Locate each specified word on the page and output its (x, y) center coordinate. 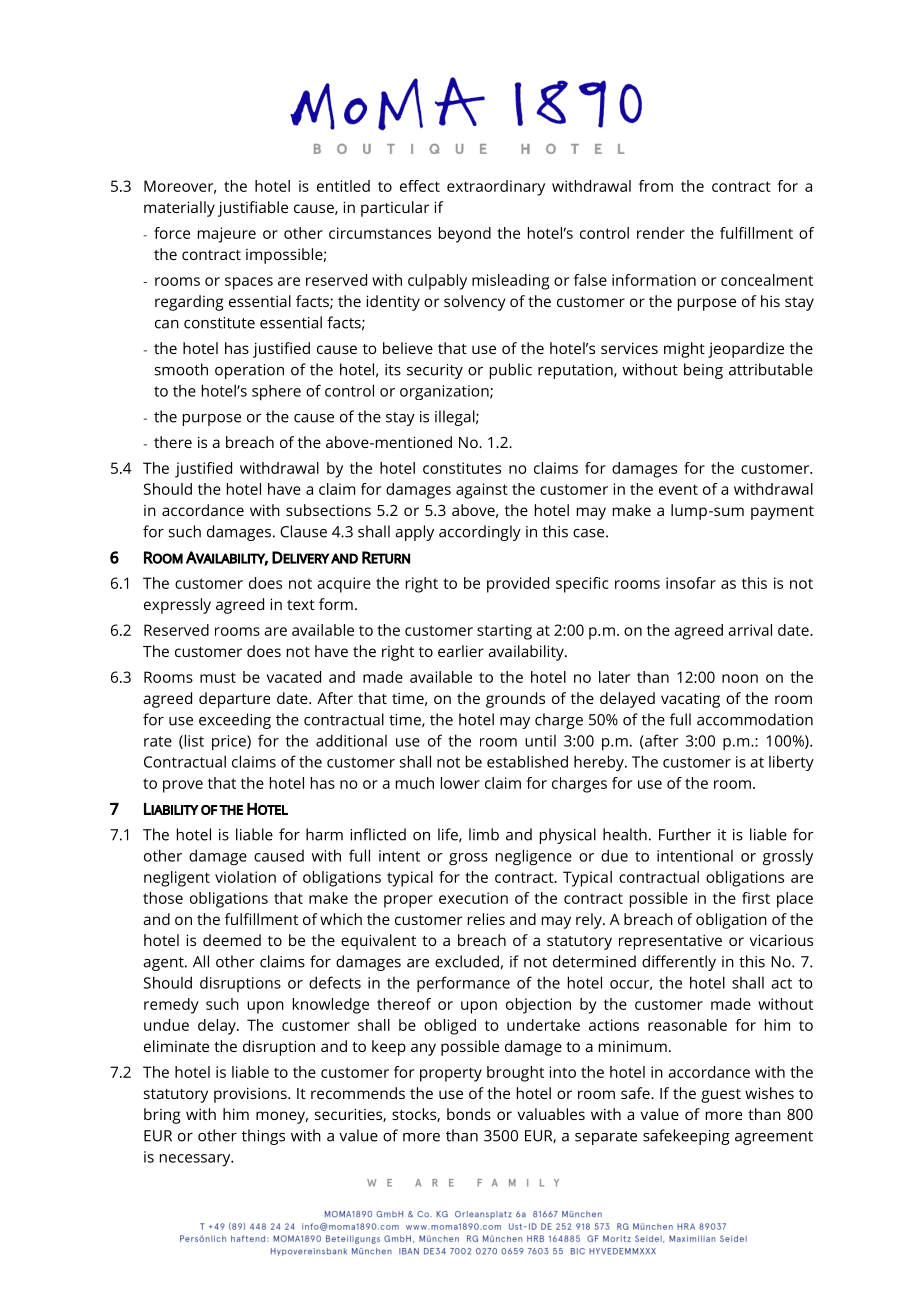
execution (473, 898)
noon (740, 678)
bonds (469, 1114)
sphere (276, 392)
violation (245, 877)
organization (445, 392)
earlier (461, 651)
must (218, 677)
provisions (251, 1095)
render (661, 233)
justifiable (253, 209)
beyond (465, 235)
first (756, 898)
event (678, 489)
